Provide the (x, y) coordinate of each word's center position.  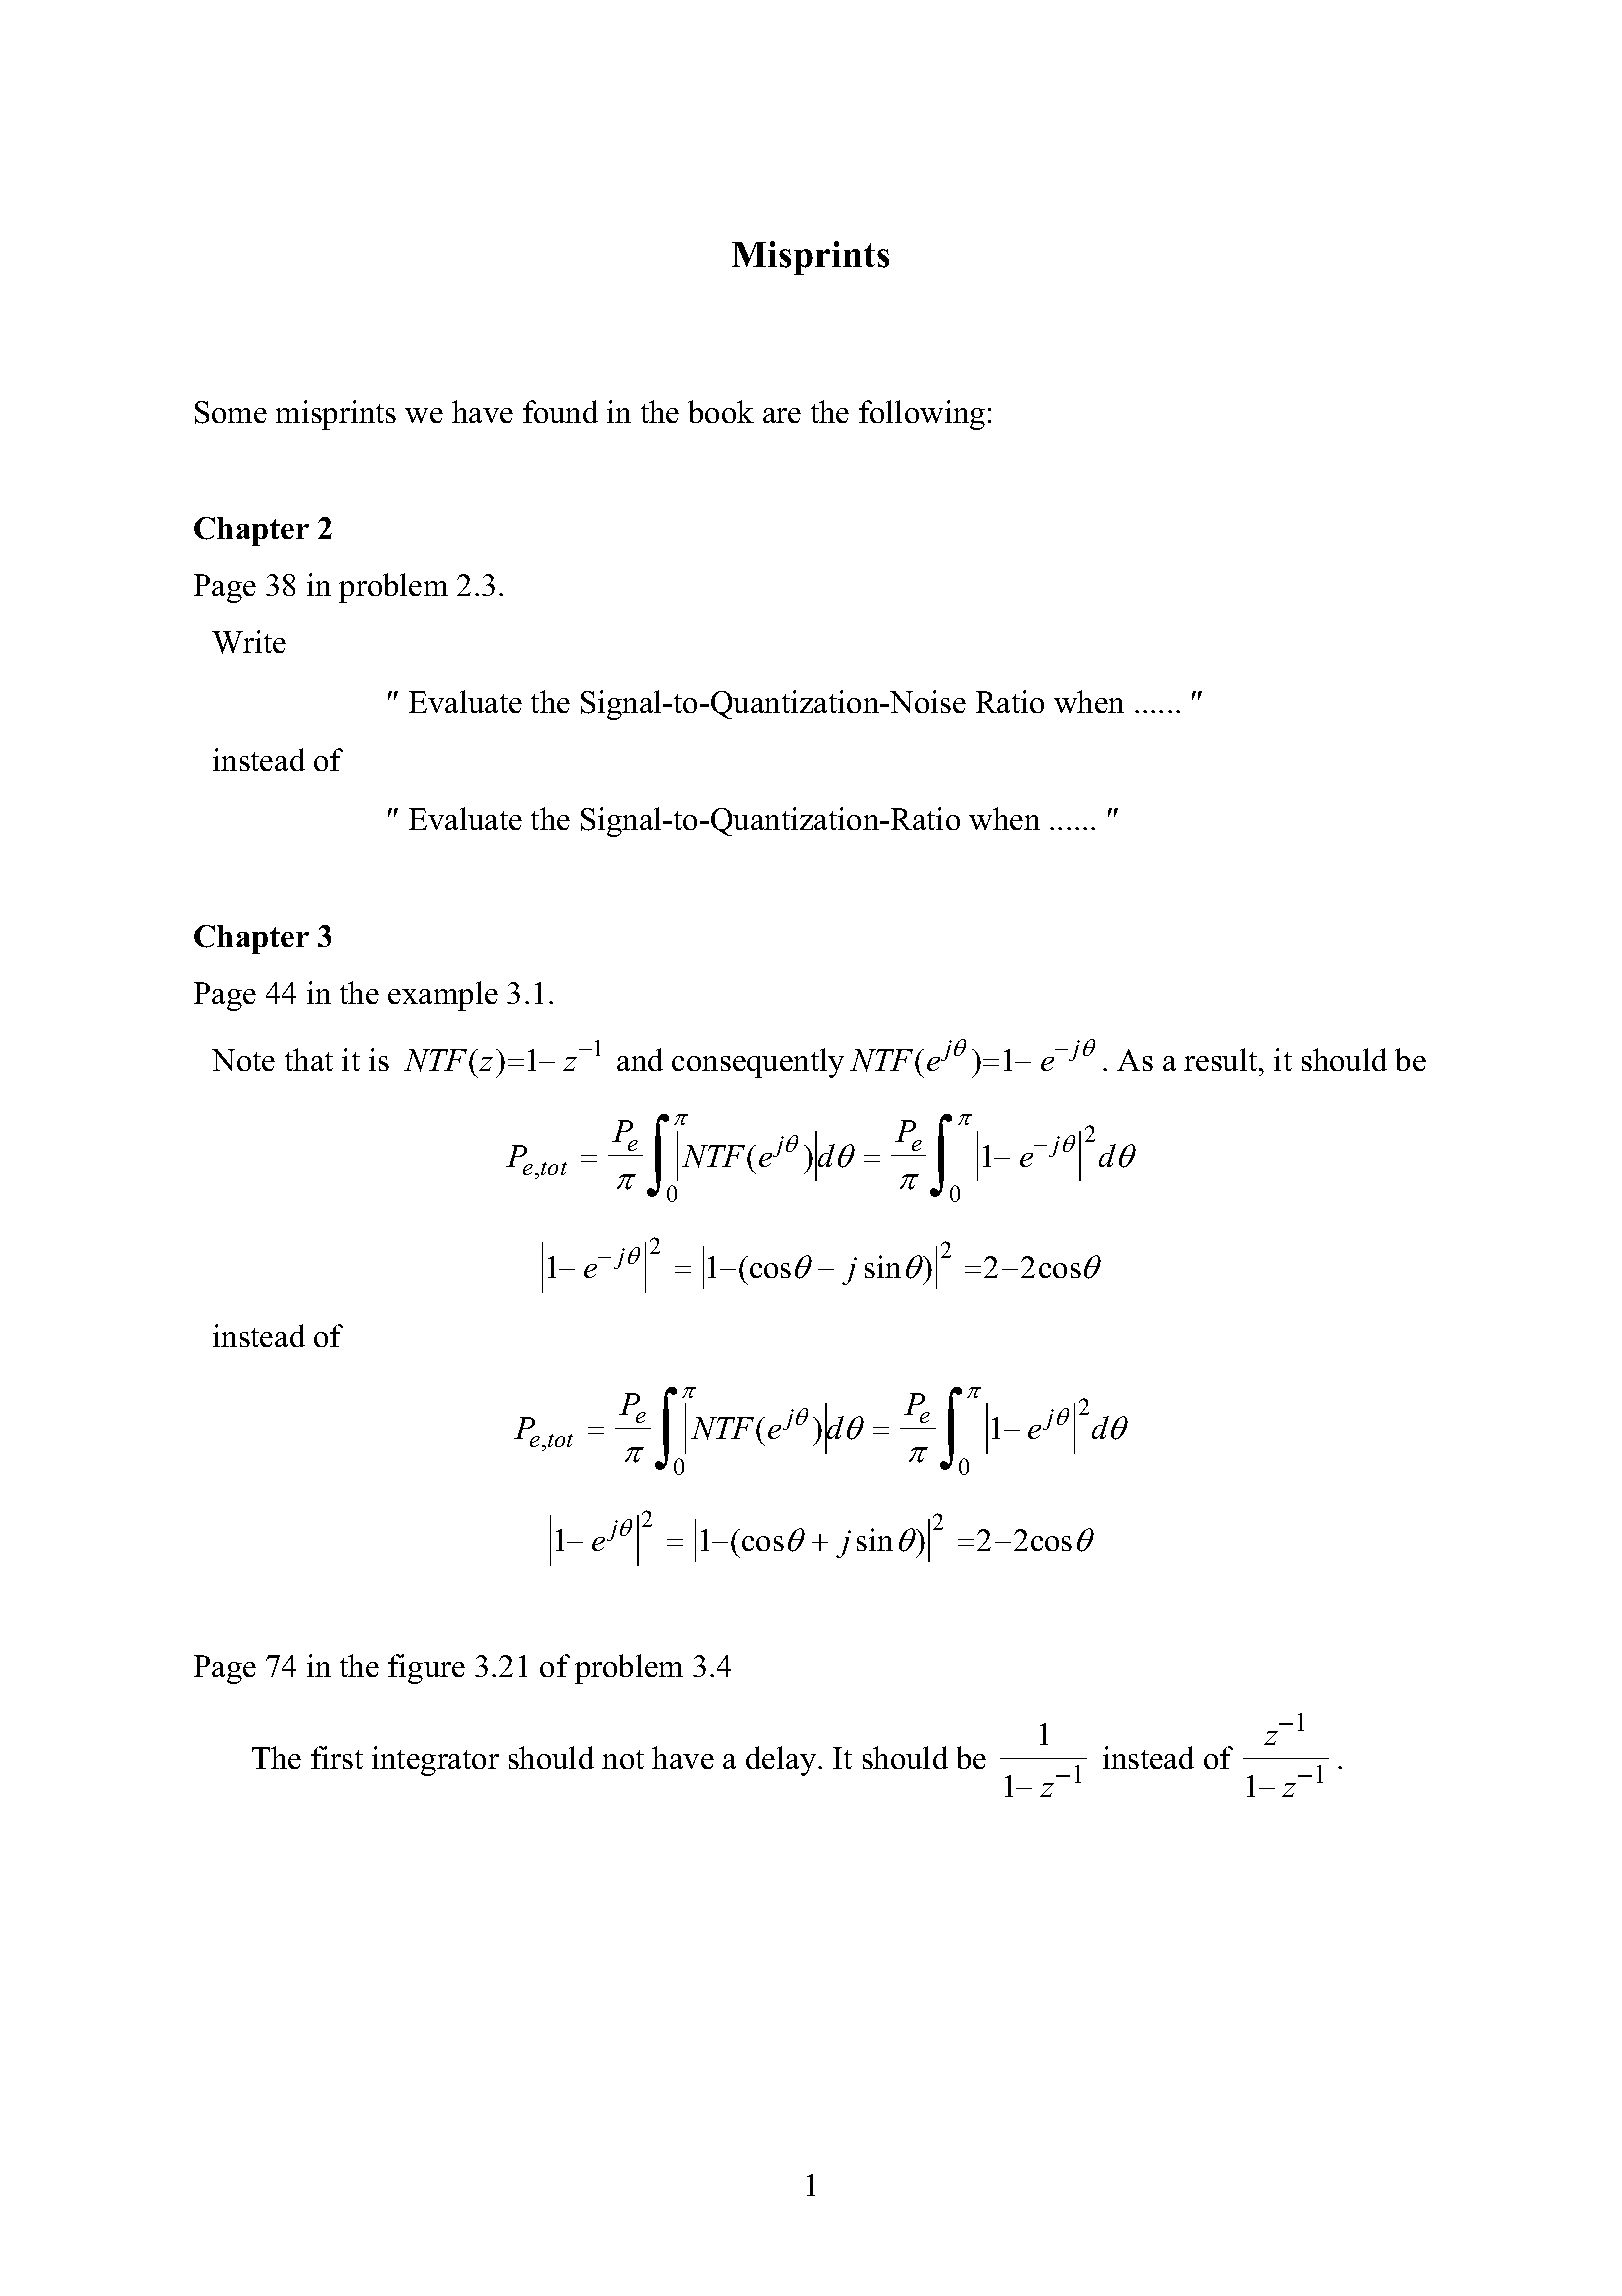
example (443, 996)
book (721, 411)
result (1222, 1059)
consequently (758, 1063)
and (640, 1059)
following (922, 415)
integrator (435, 1761)
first (337, 1757)
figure (426, 1669)
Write (249, 642)
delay (782, 1761)
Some (231, 412)
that (309, 1059)
